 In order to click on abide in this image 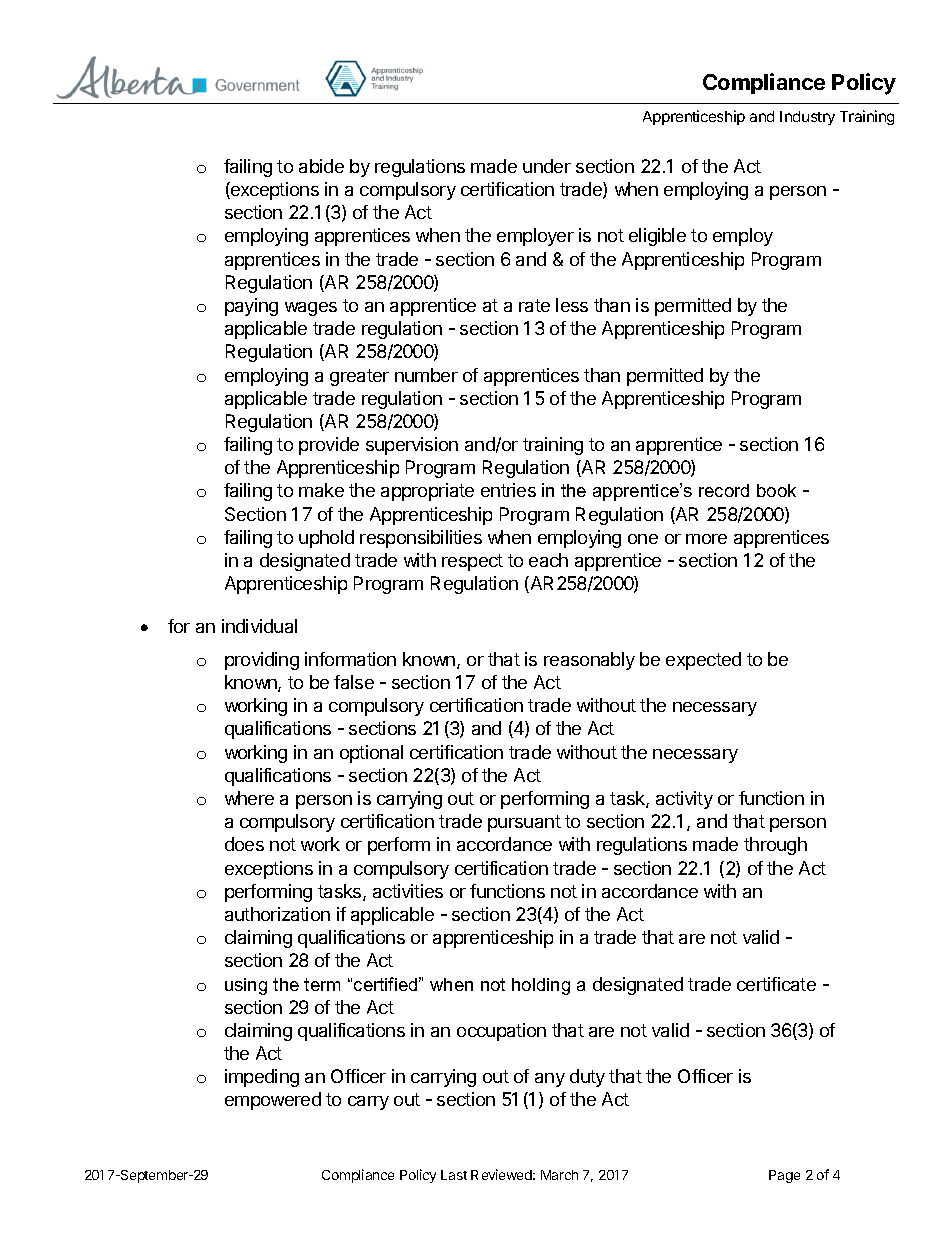, I will do `click(321, 166)`.
